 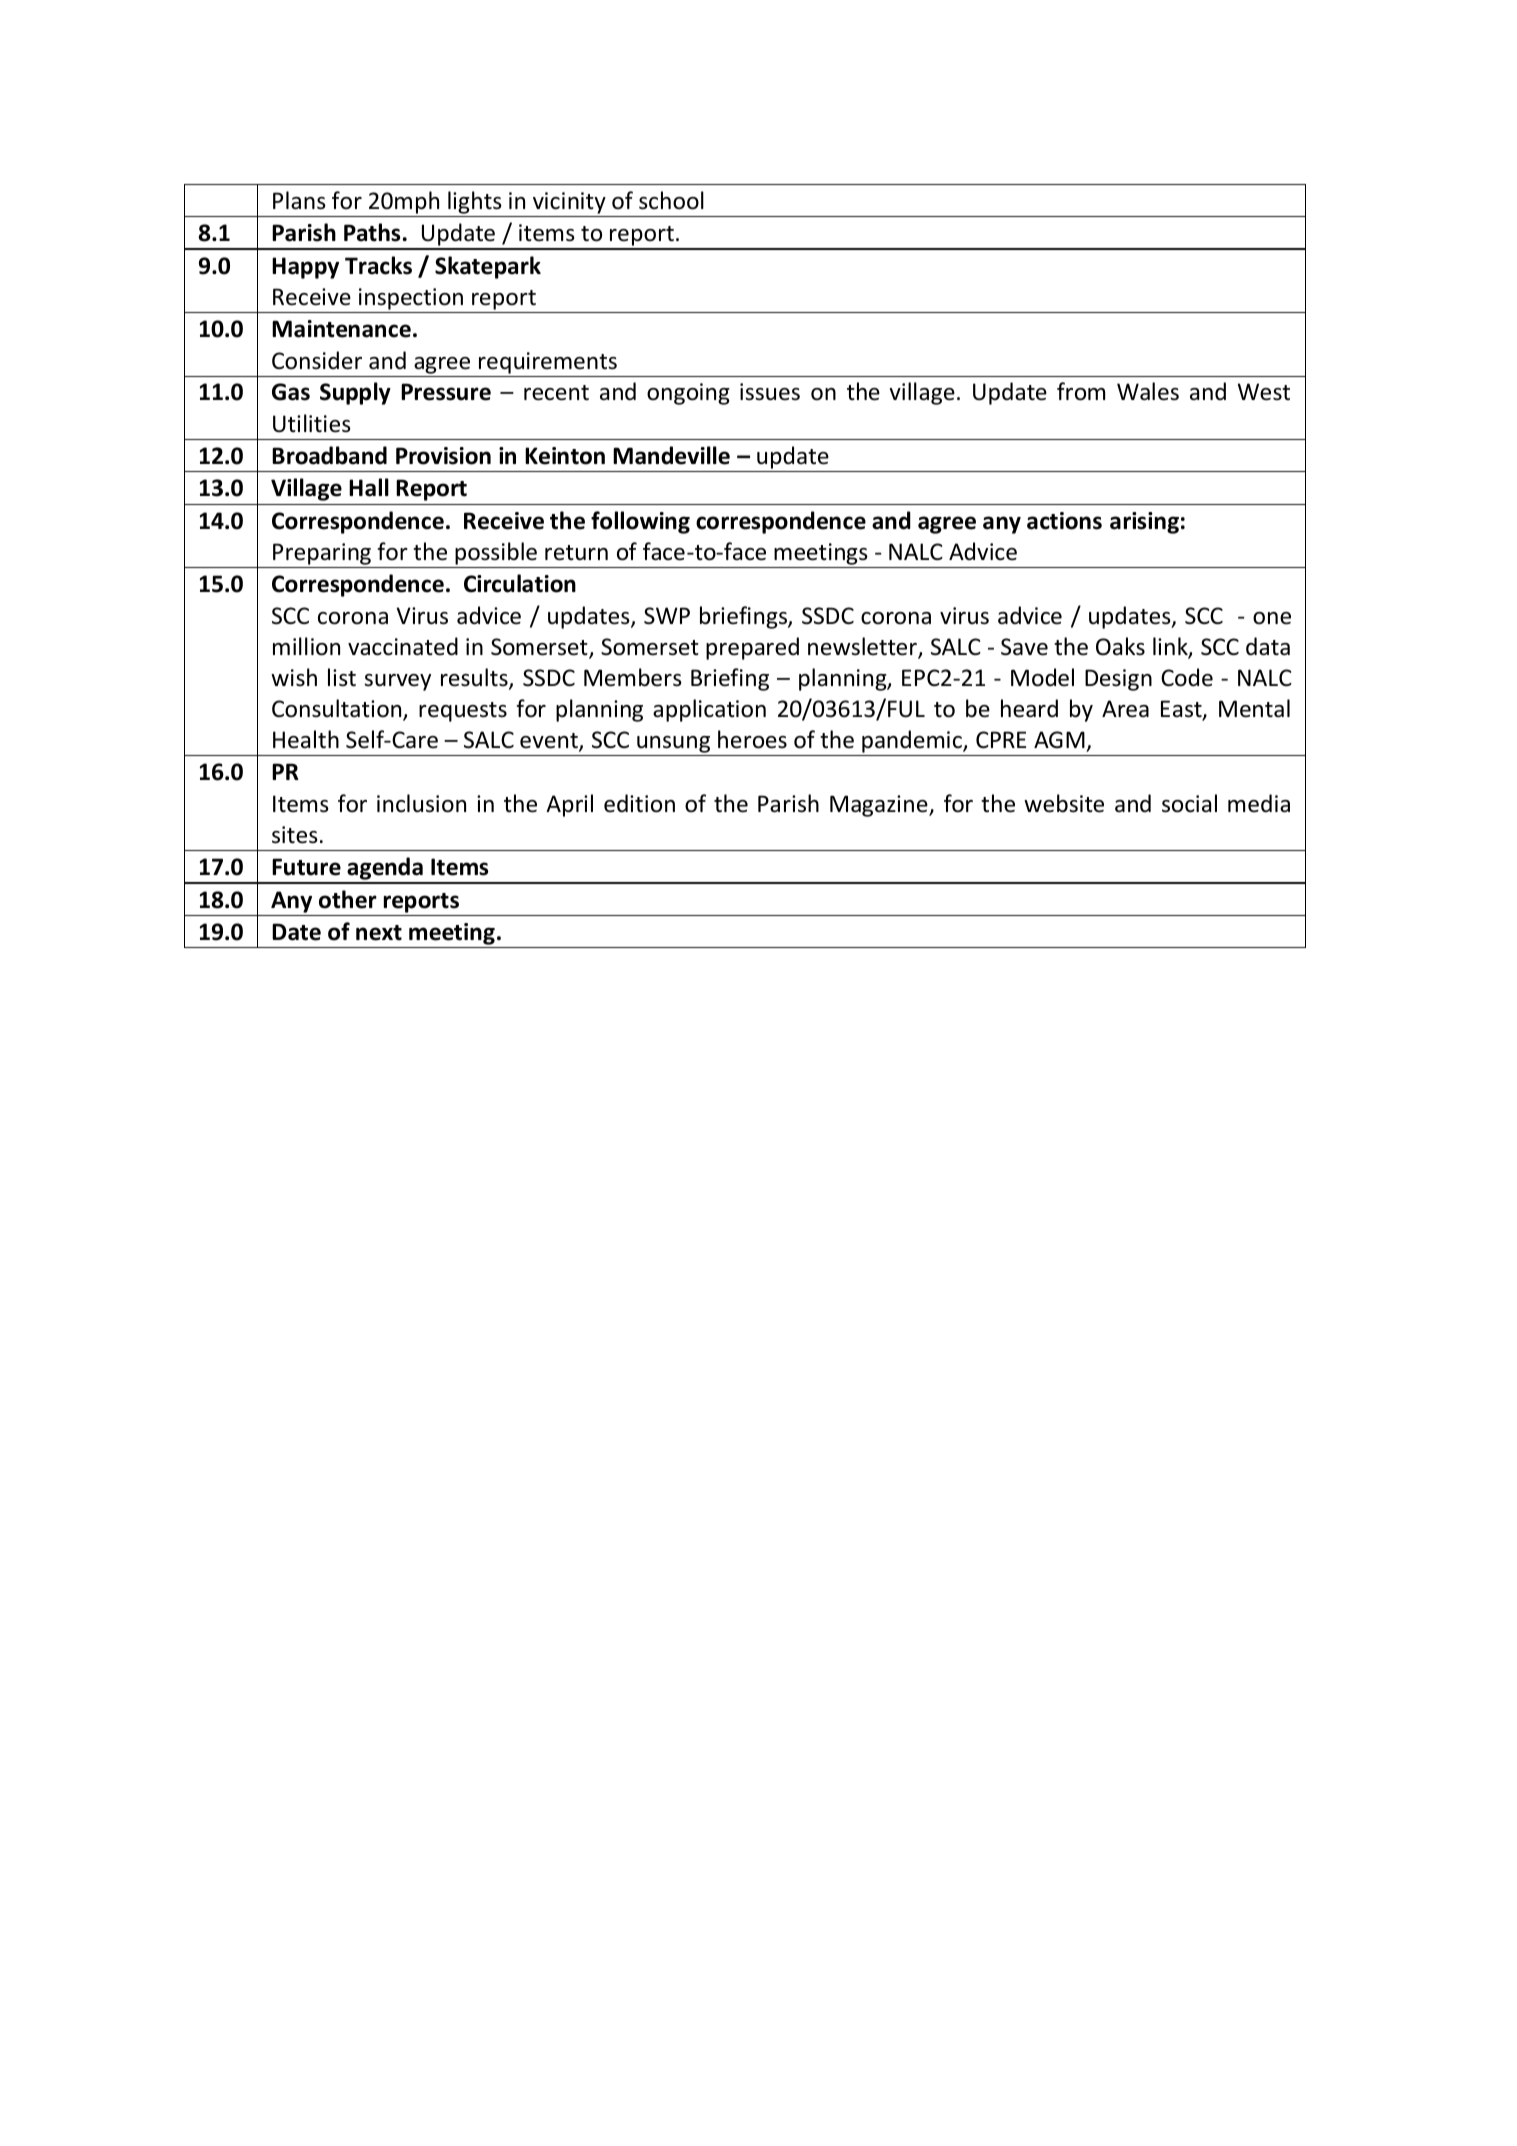 I want to click on from, so click(x=1081, y=391).
